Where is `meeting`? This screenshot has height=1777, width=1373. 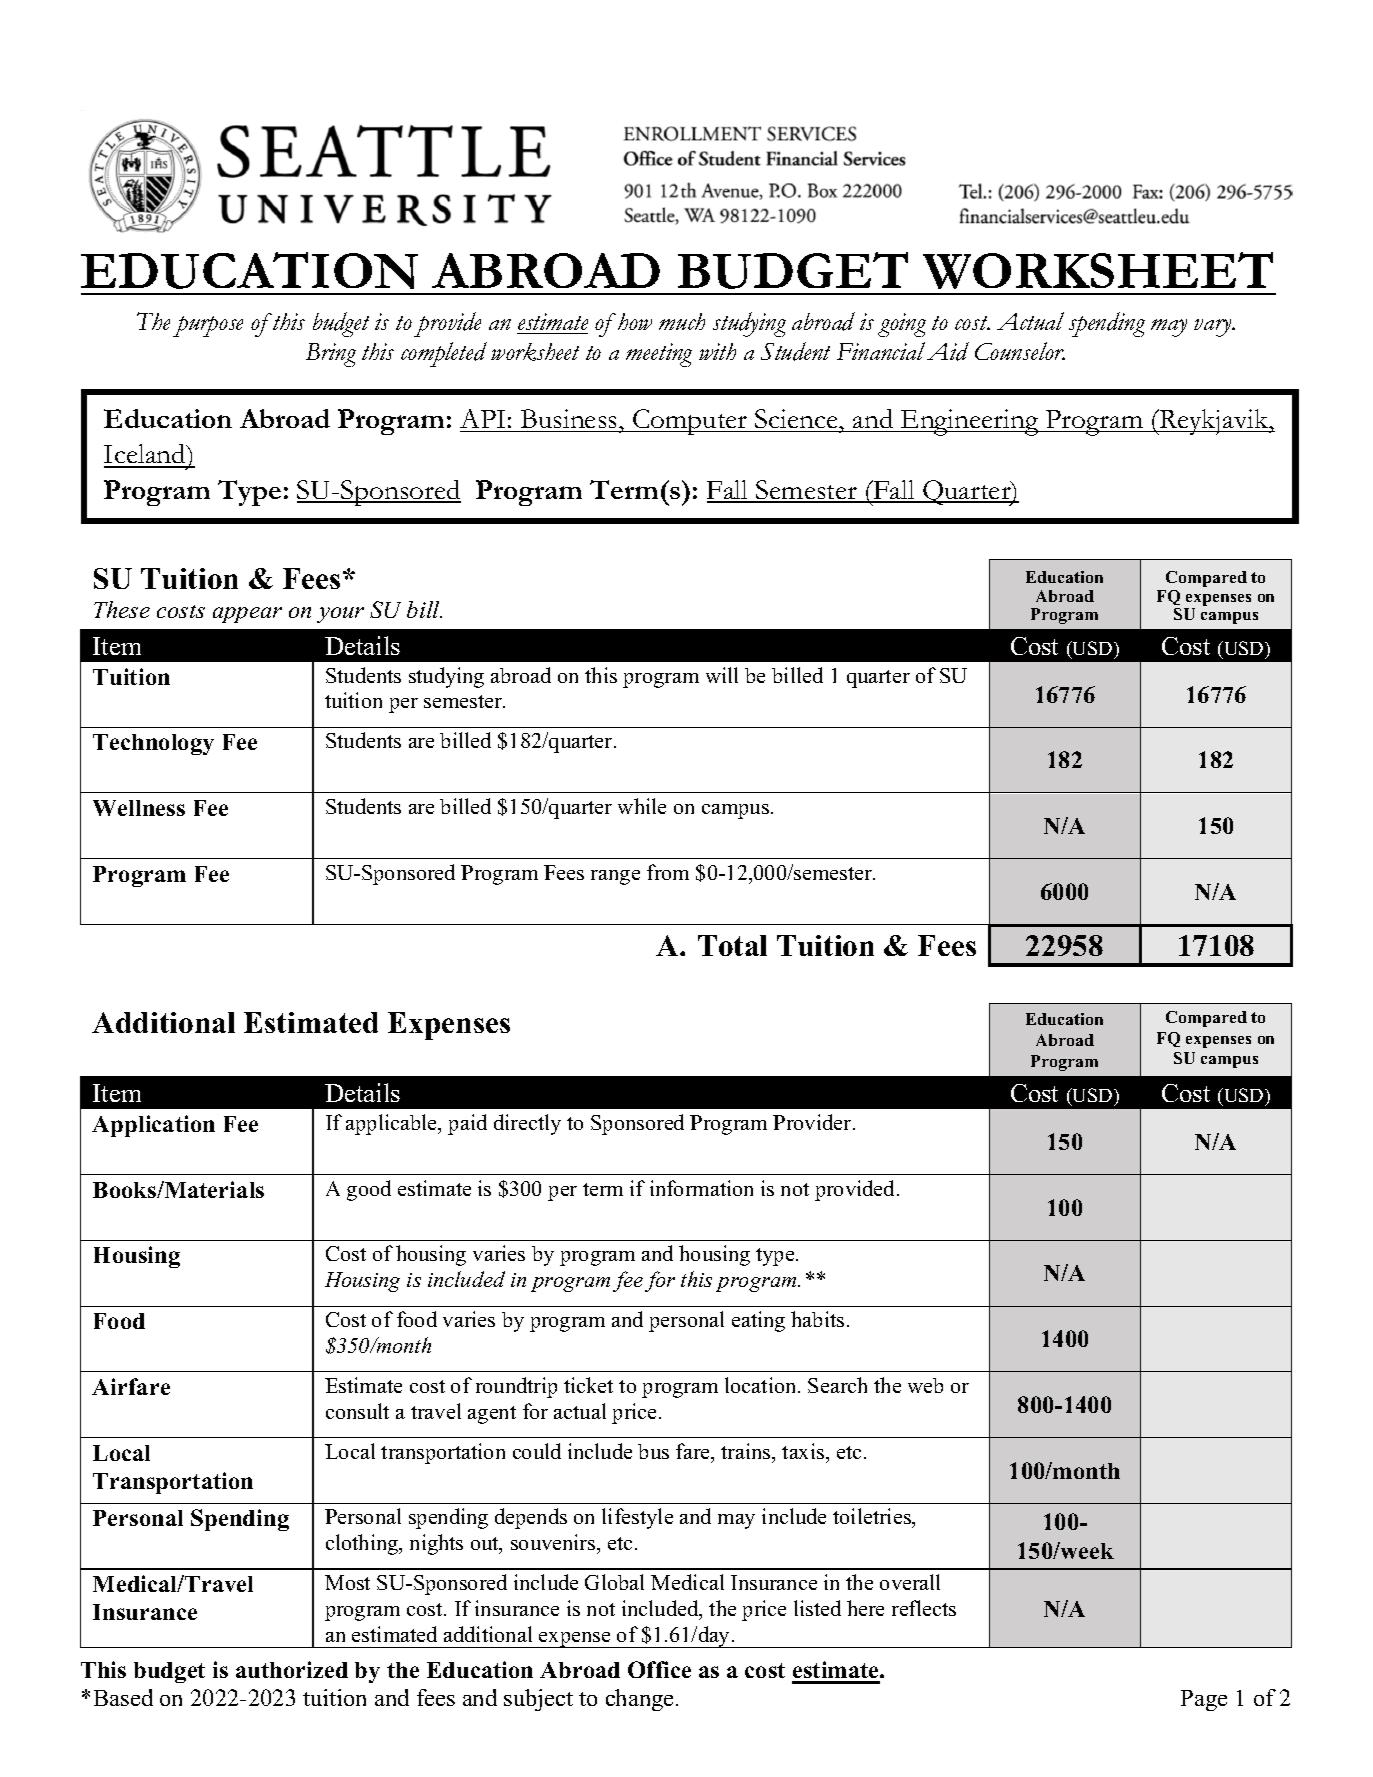 meeting is located at coordinates (659, 355).
